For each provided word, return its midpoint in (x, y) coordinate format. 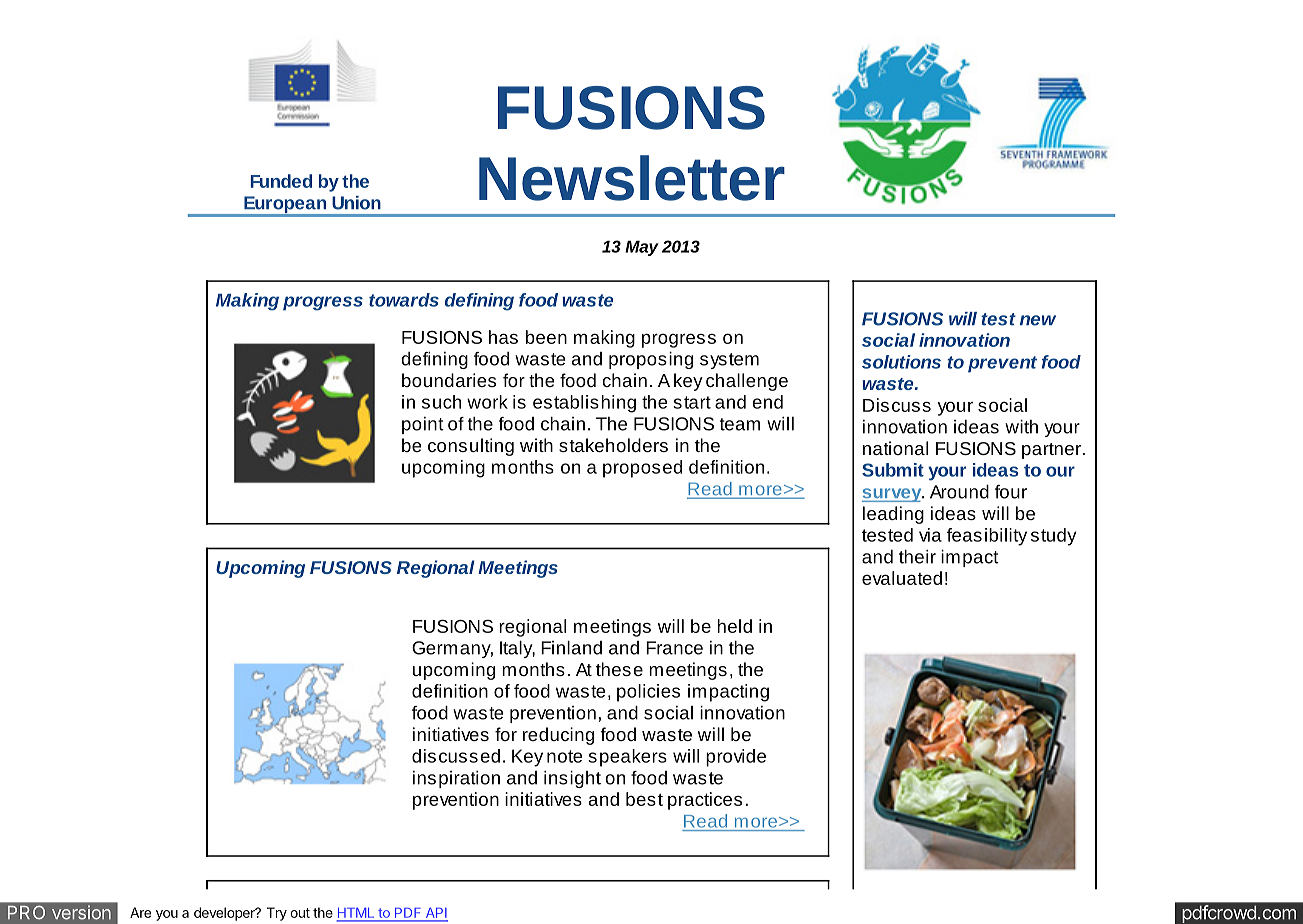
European (285, 206)
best (644, 799)
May (642, 248)
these (619, 669)
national (895, 448)
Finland (571, 648)
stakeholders (613, 445)
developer (225, 914)
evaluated (902, 578)
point (423, 425)
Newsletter (632, 178)
